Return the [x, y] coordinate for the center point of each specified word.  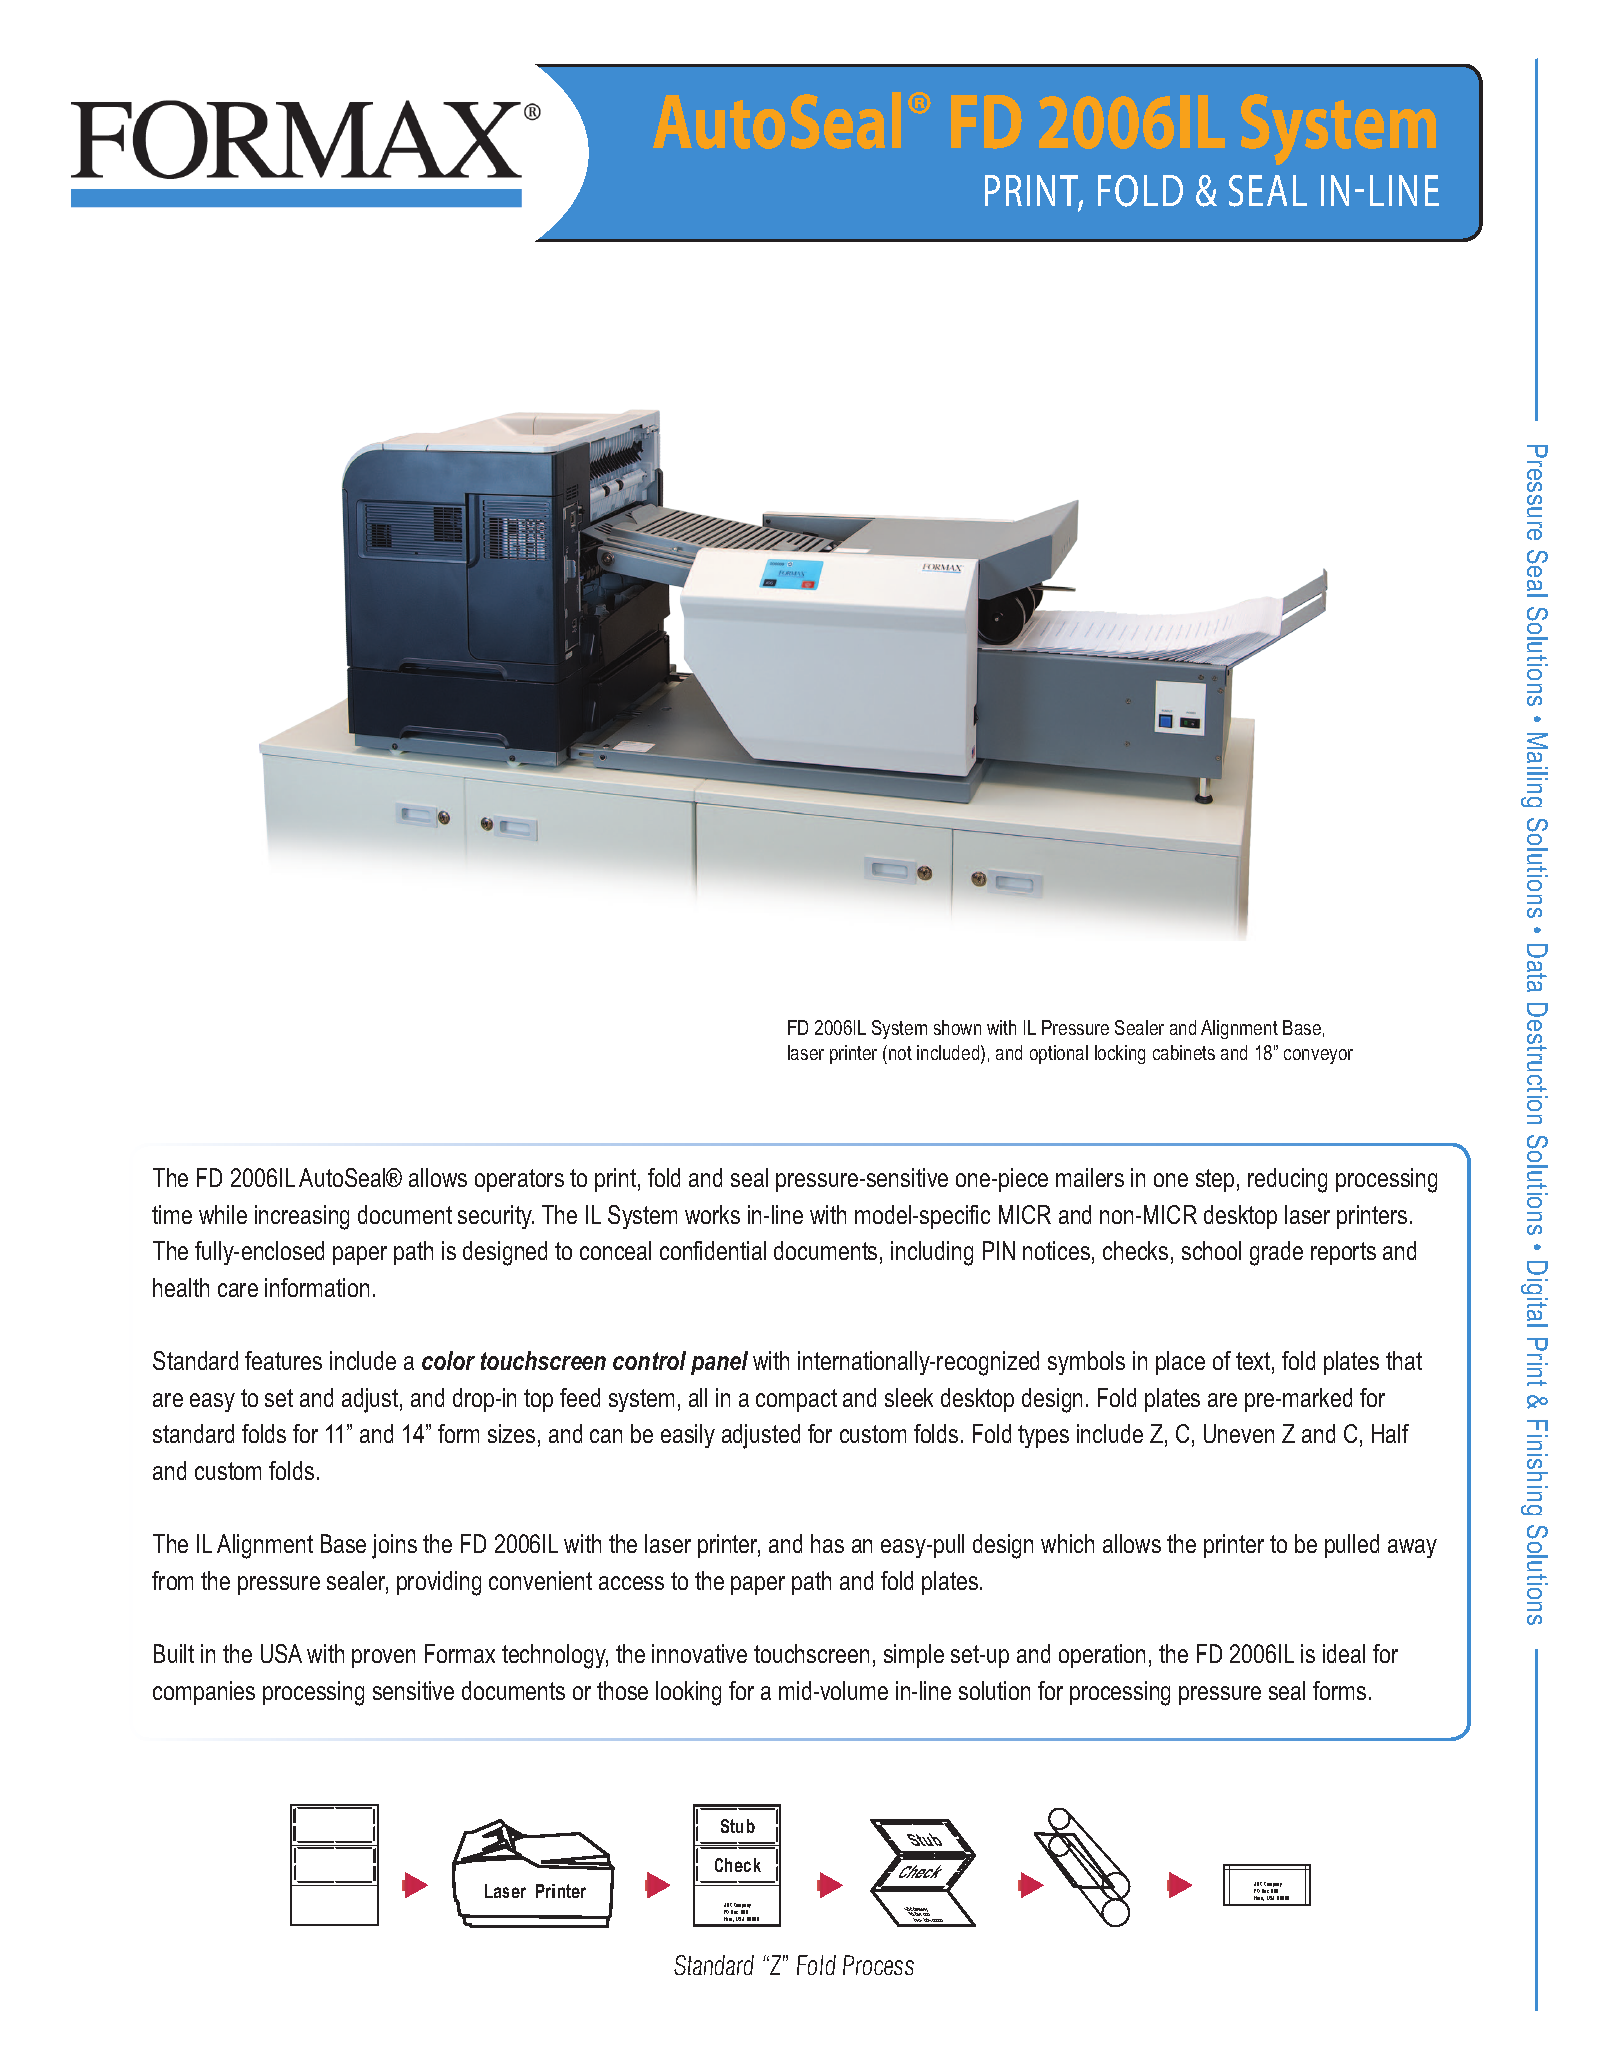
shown [957, 1027]
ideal [1344, 1653]
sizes [511, 1433]
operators [519, 1180]
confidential [713, 1250]
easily [688, 1436]
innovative [699, 1653]
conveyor [1318, 1056]
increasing [302, 1217]
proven [383, 1658]
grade [1276, 1253]
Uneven [1239, 1433]
